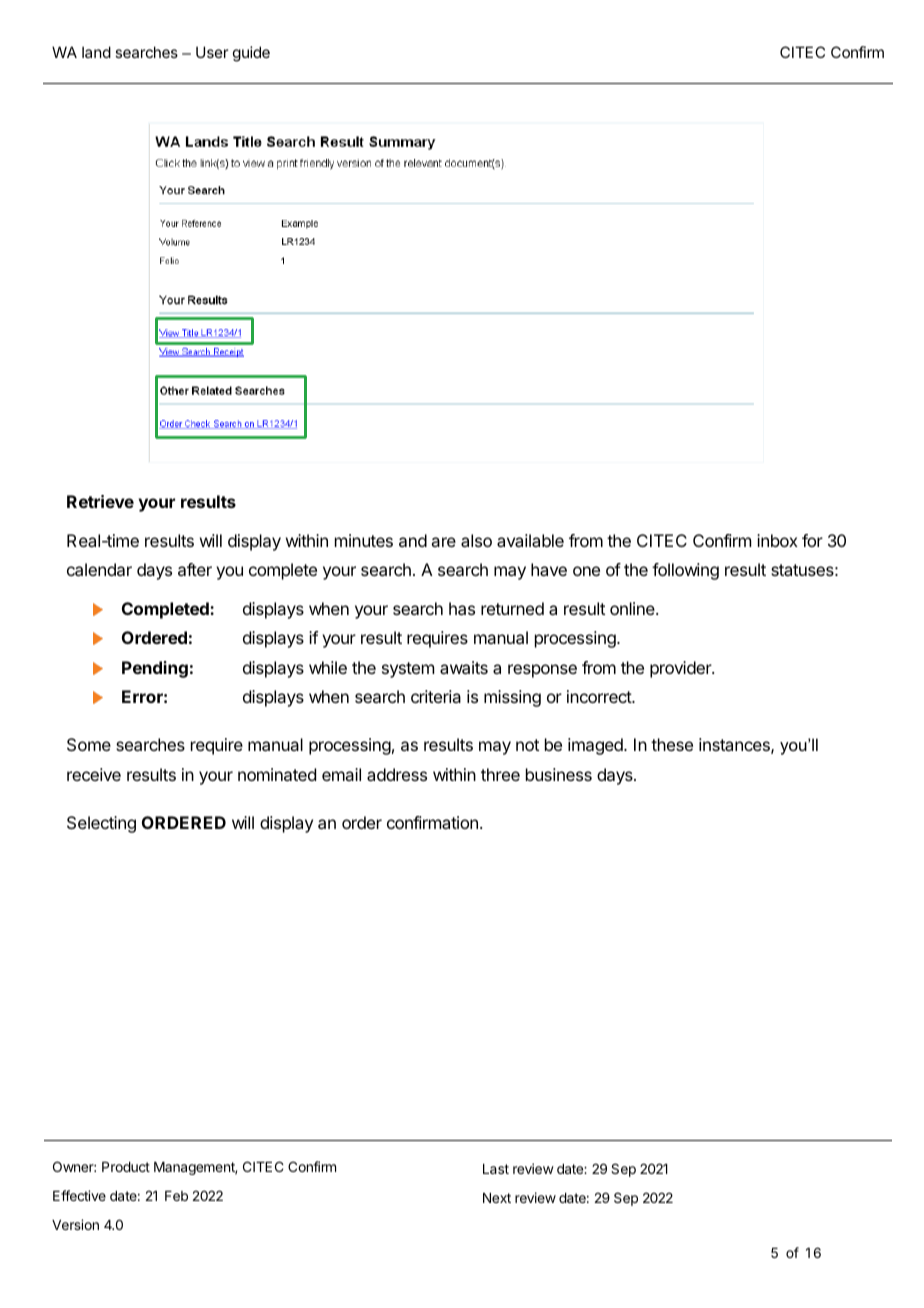 The image size is (924, 1308). I want to click on inbox, so click(777, 540).
